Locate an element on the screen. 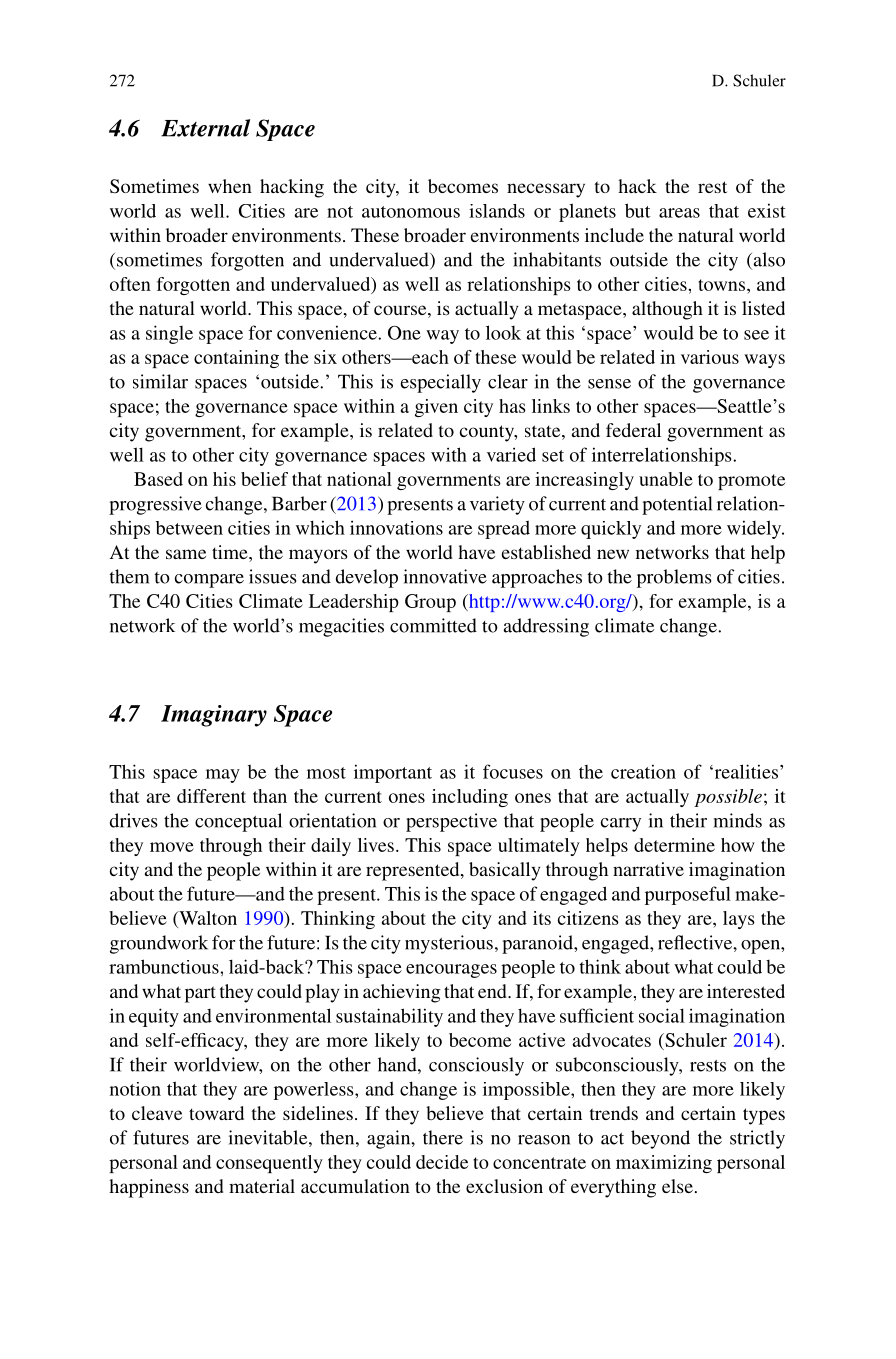 Image resolution: width=896 pixels, height=1359 pixels. given is located at coordinates (436, 408).
